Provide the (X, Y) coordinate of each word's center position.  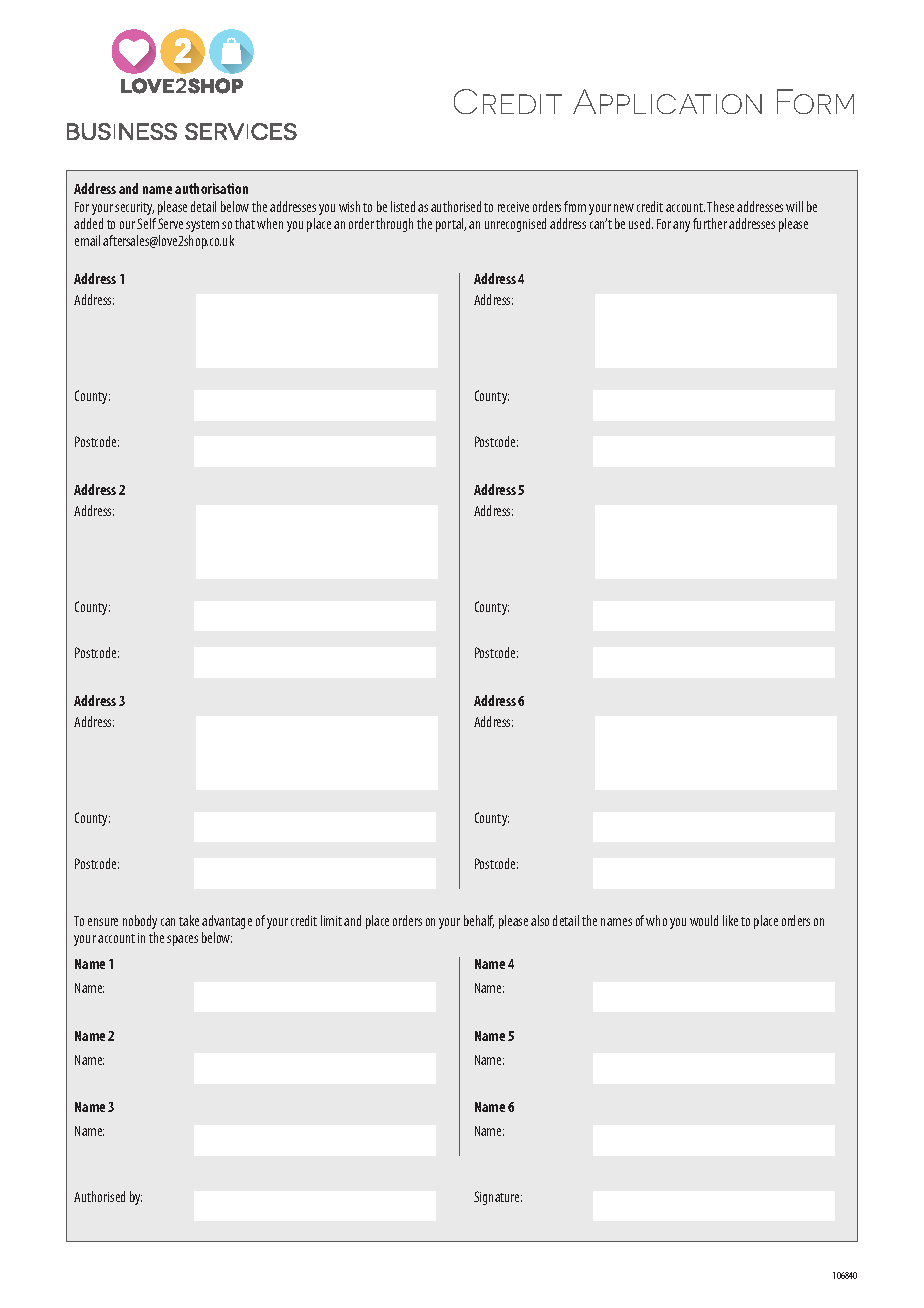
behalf (479, 921)
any (681, 226)
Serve (170, 223)
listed (403, 206)
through (394, 225)
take (189, 920)
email (87, 240)
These (720, 206)
